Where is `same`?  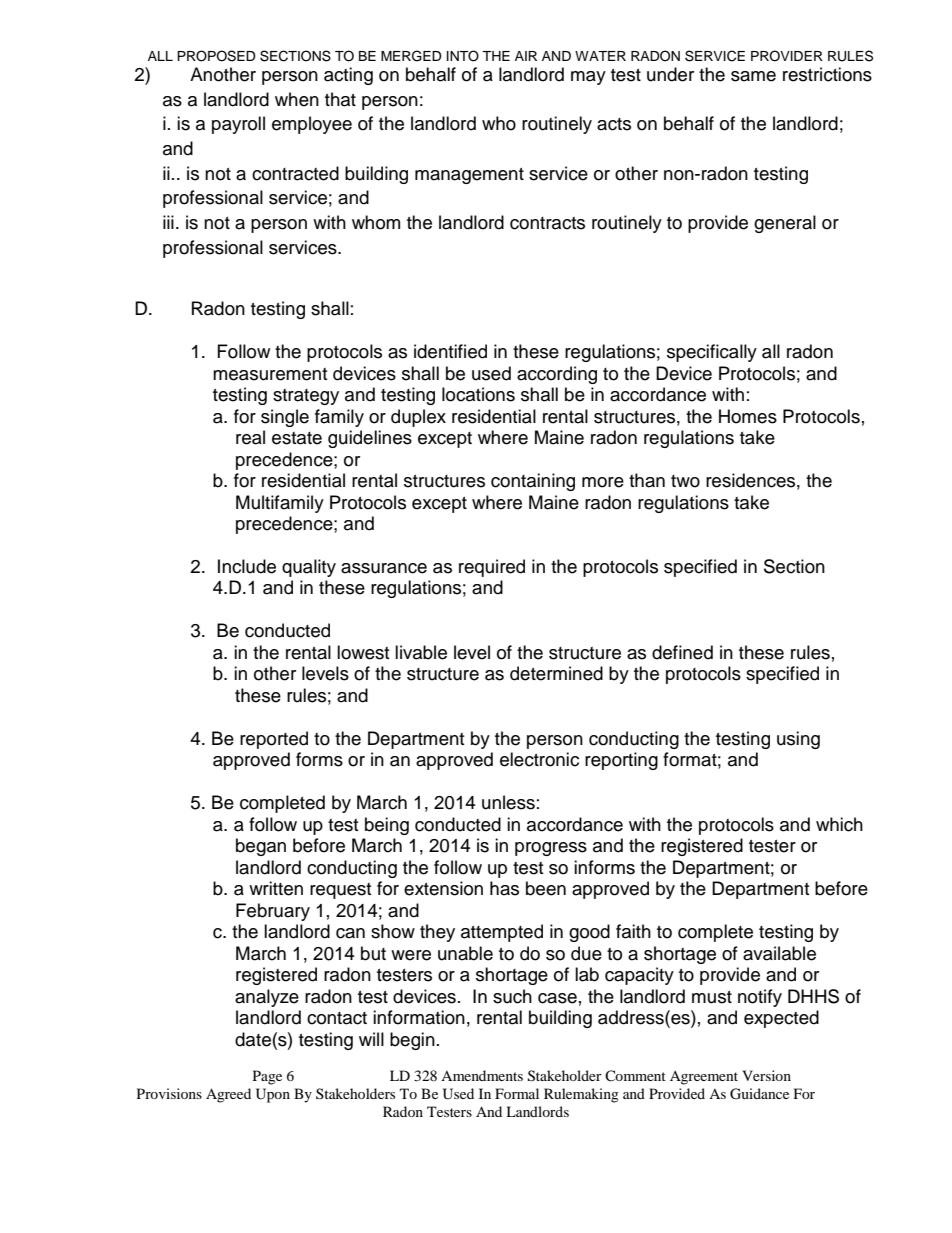 same is located at coordinates (753, 76).
